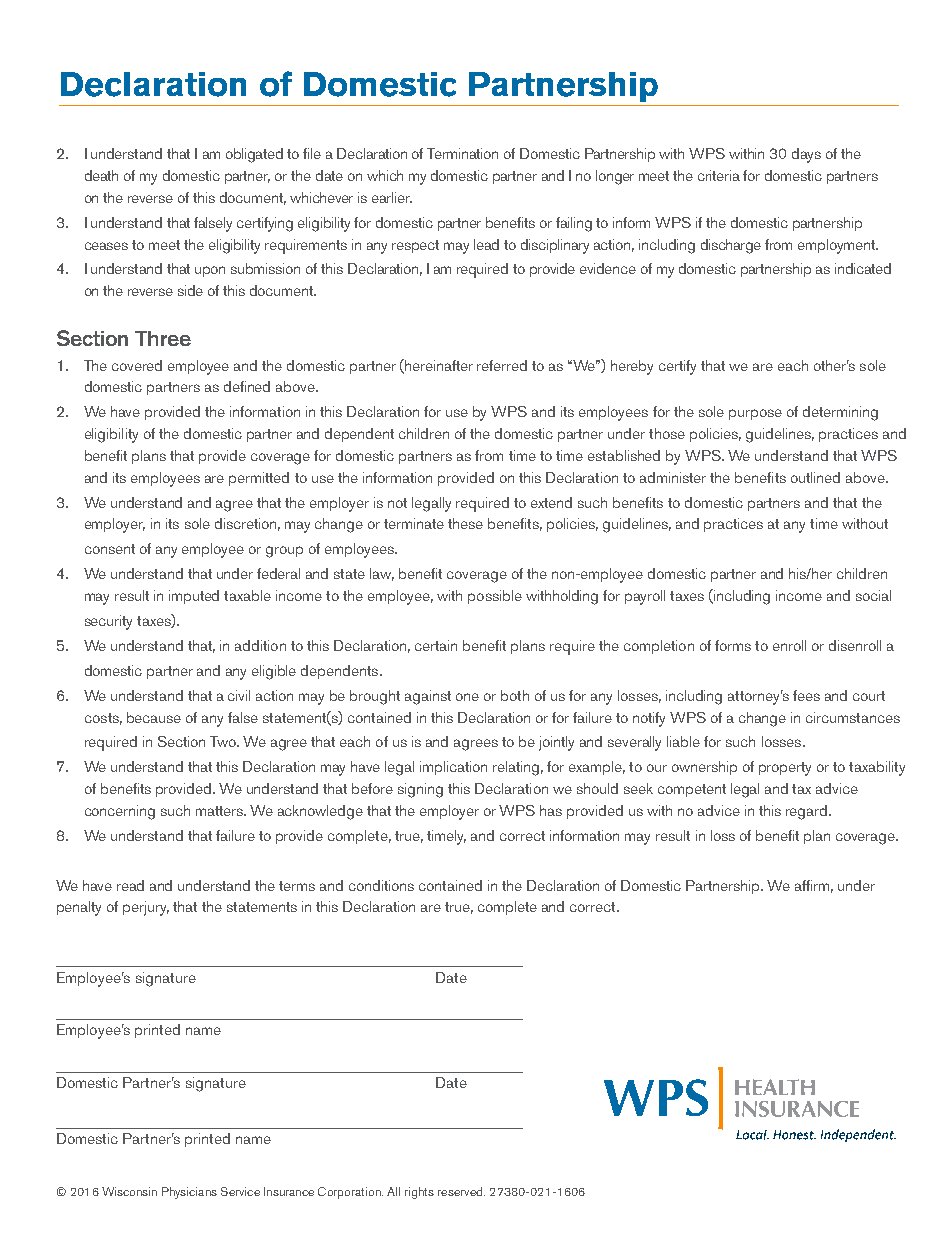 This image has height=1233, width=952. What do you see at coordinates (189, 1193) in the image?
I see `Physicians` at bounding box center [189, 1193].
